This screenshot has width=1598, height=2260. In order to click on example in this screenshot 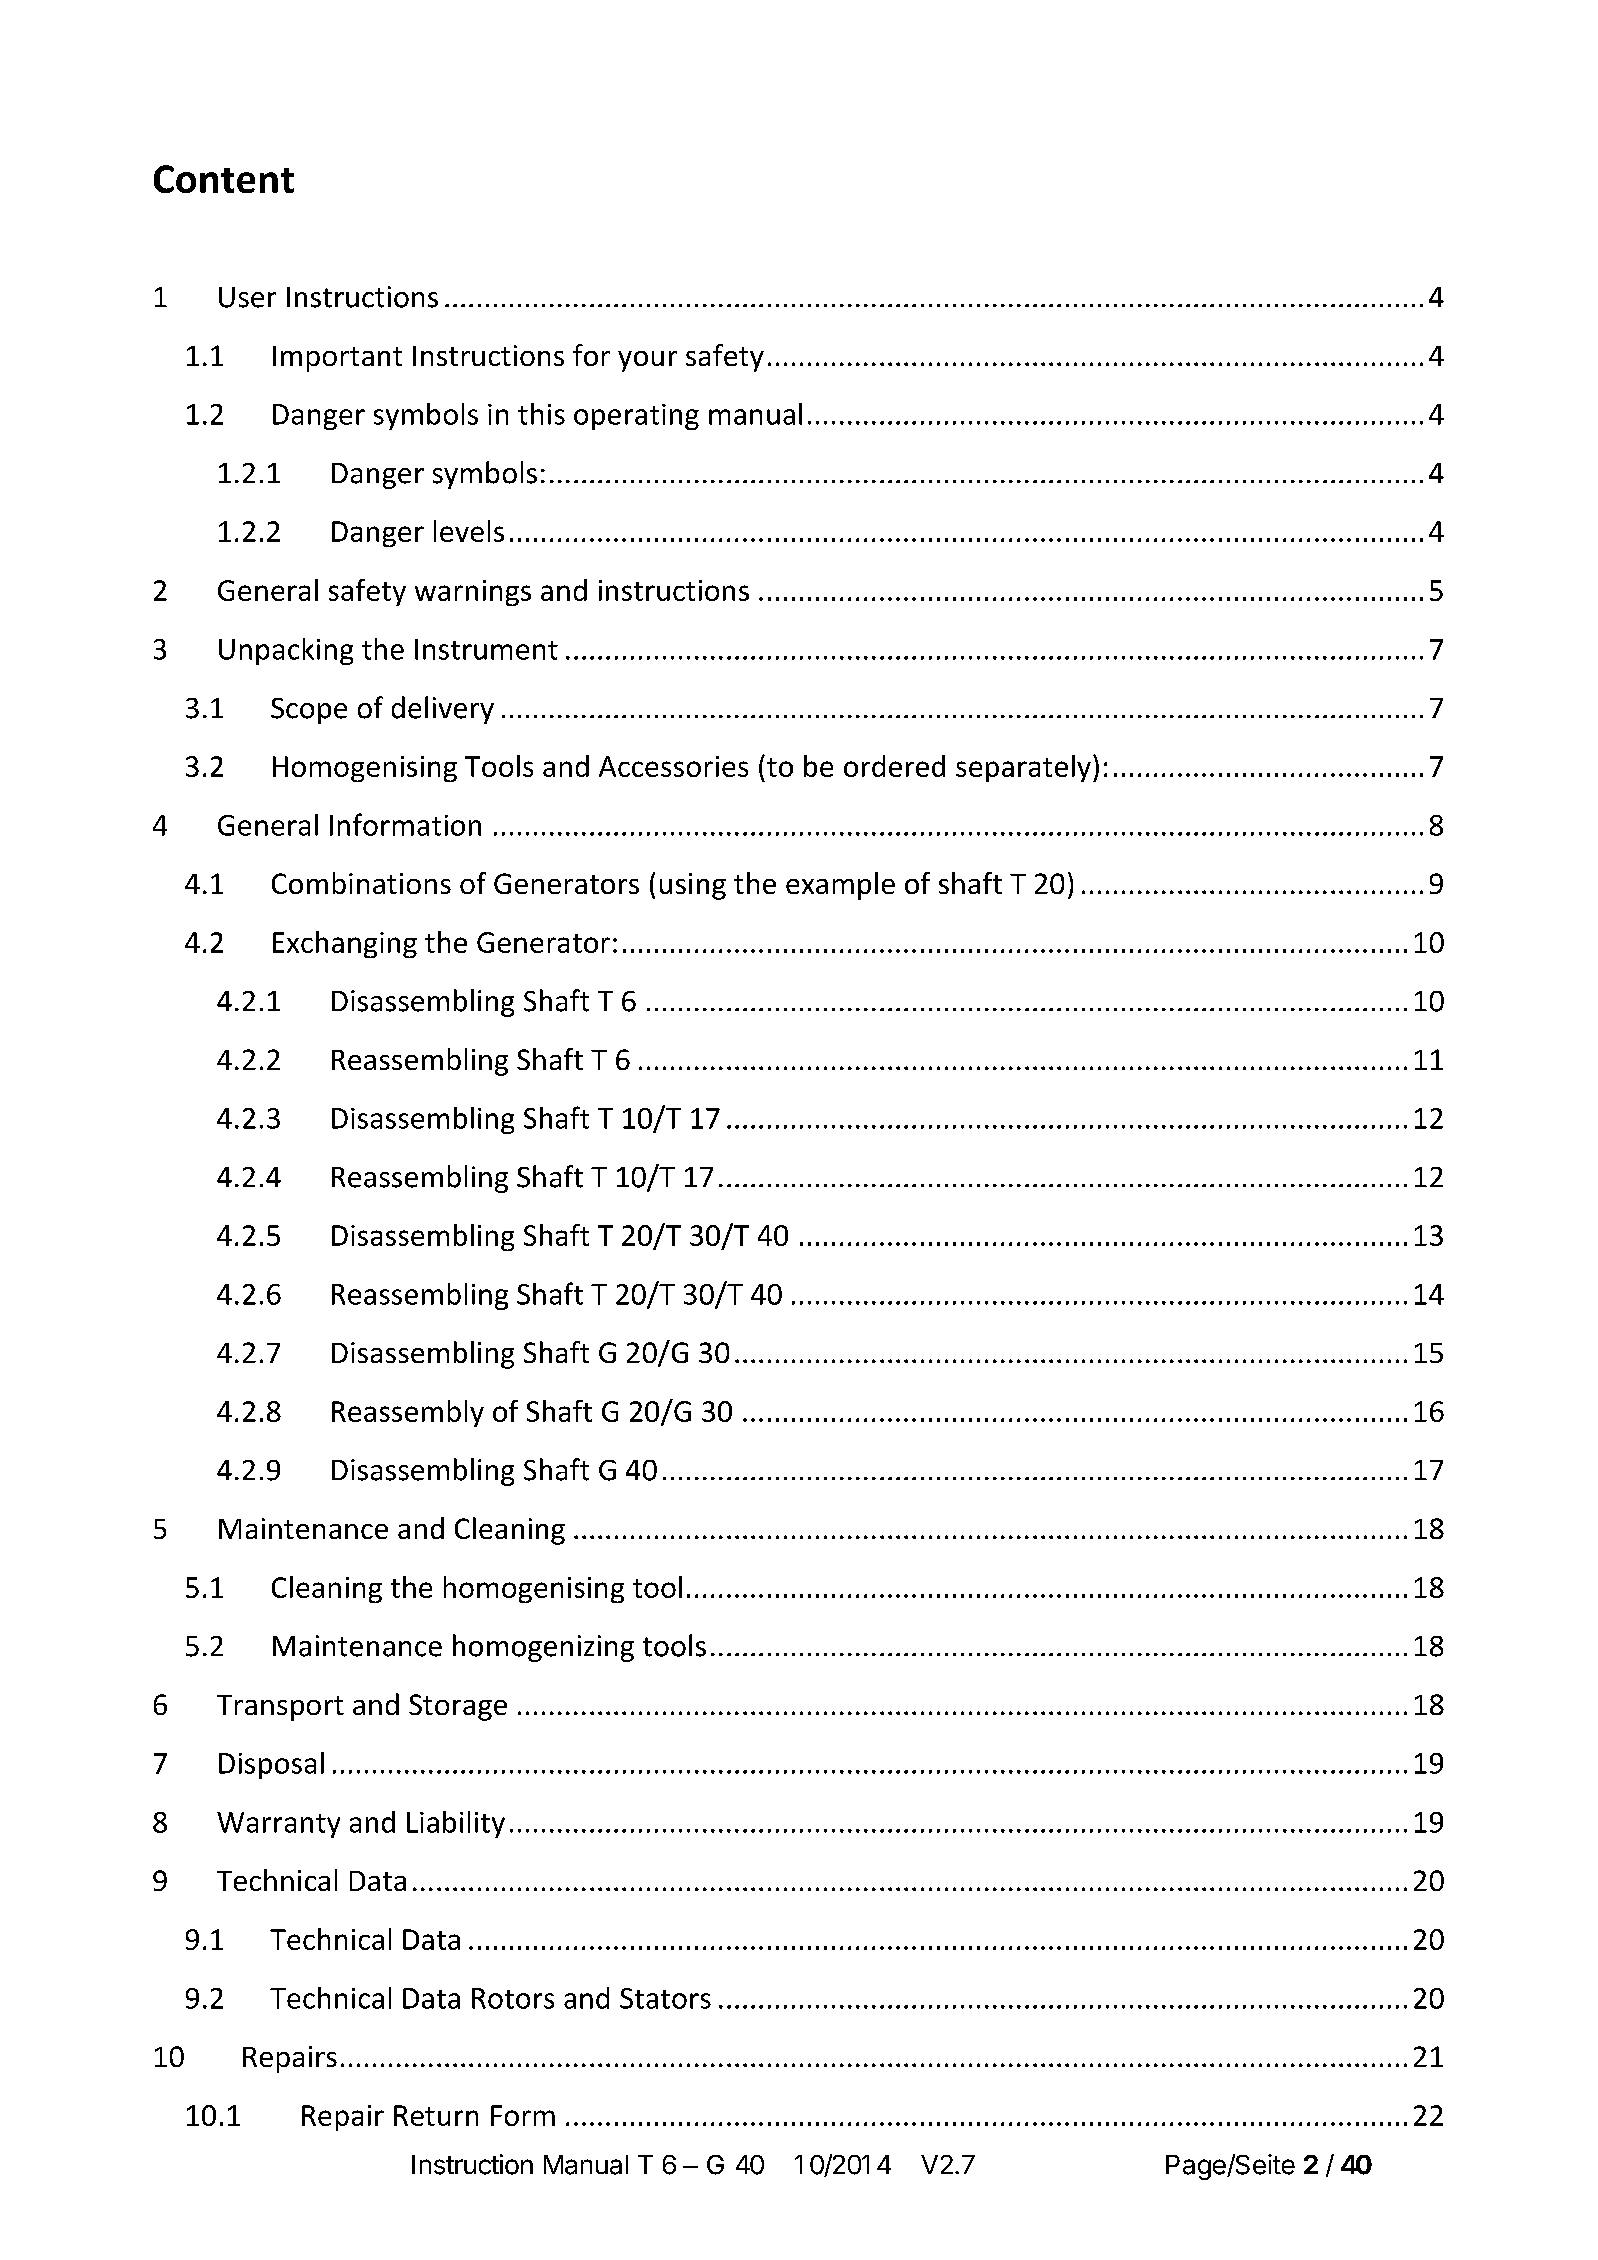, I will do `click(840, 886)`.
